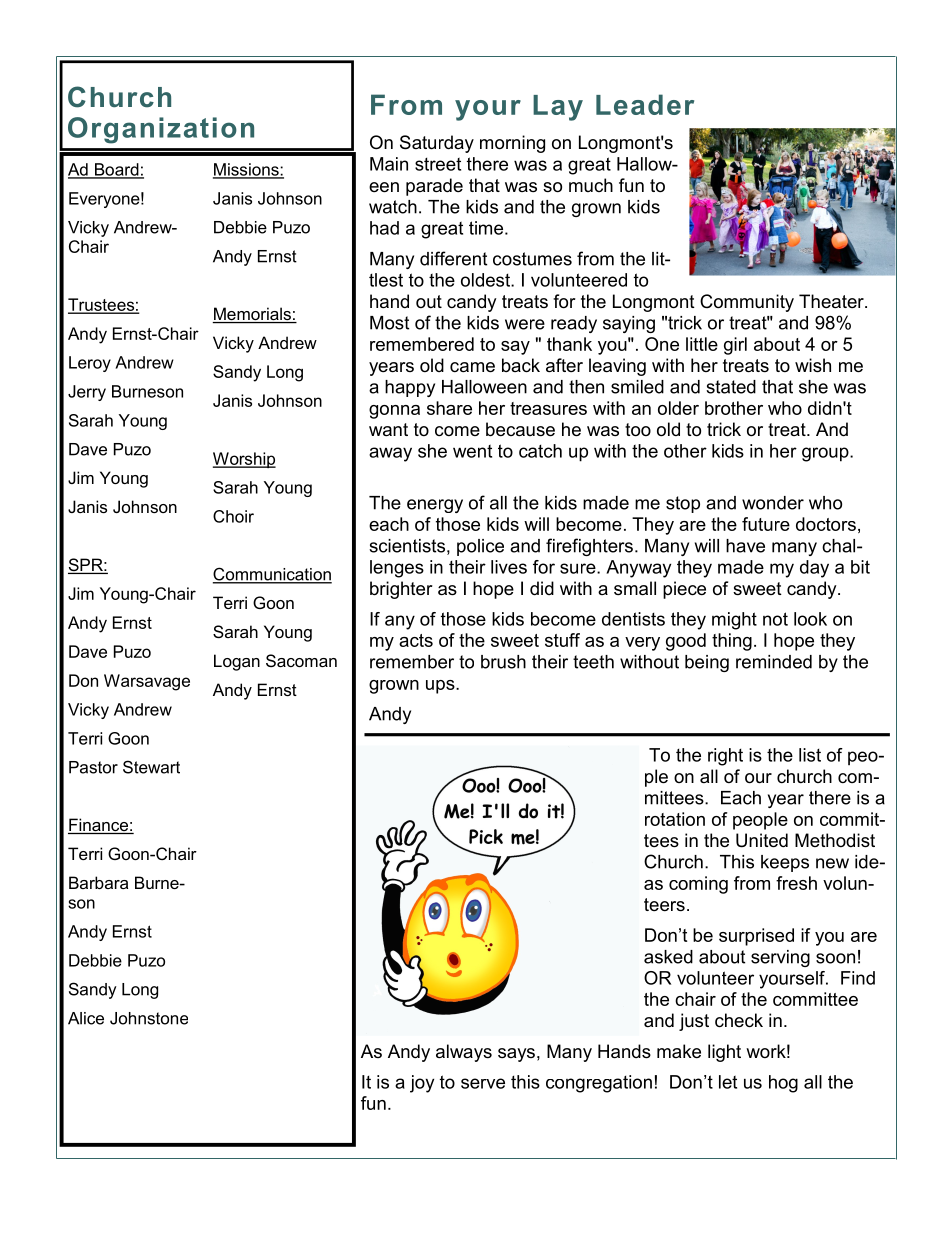 The image size is (952, 1233). Describe the element at coordinates (645, 104) in the screenshot. I see `Leader` at that location.
